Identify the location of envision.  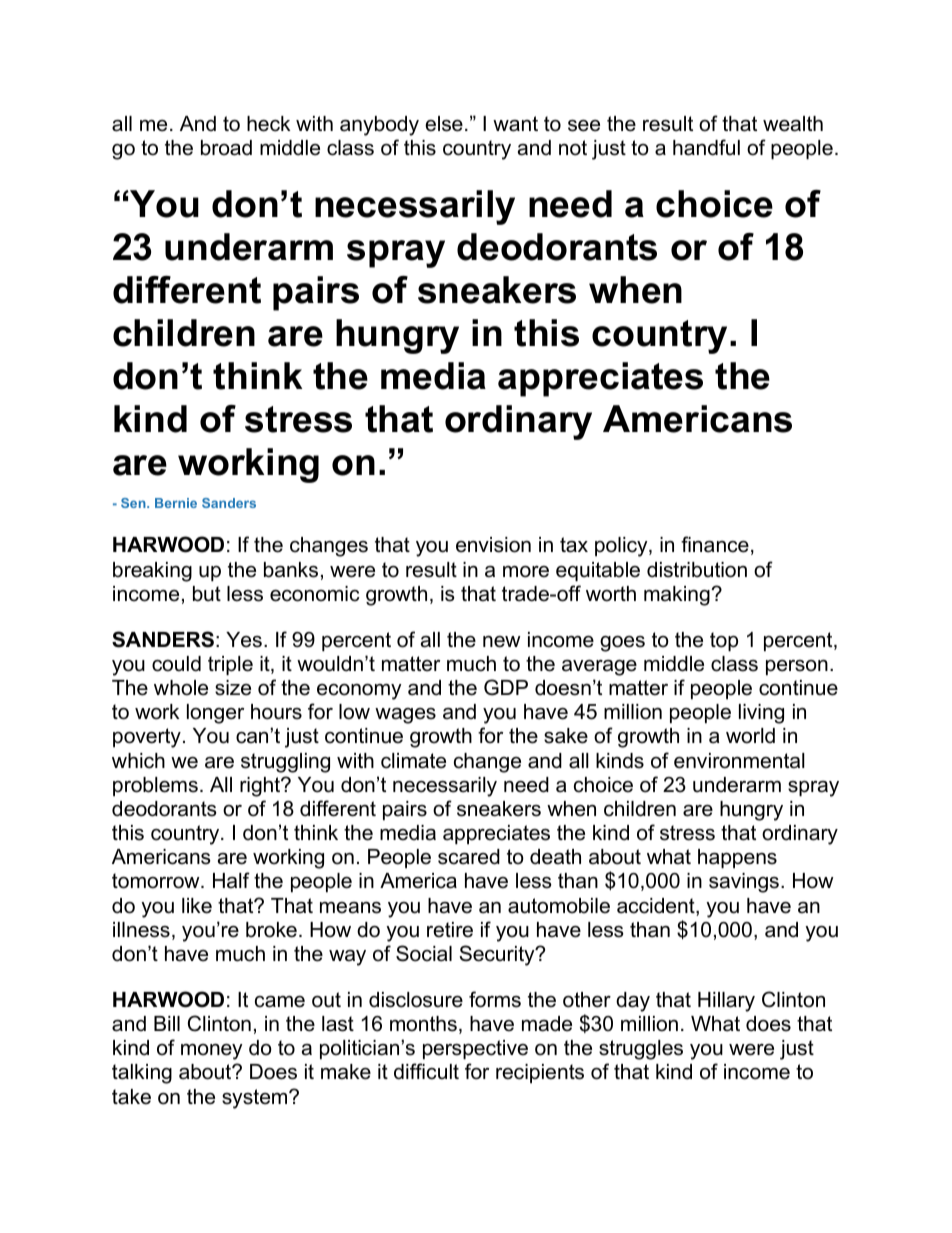
(493, 545).
